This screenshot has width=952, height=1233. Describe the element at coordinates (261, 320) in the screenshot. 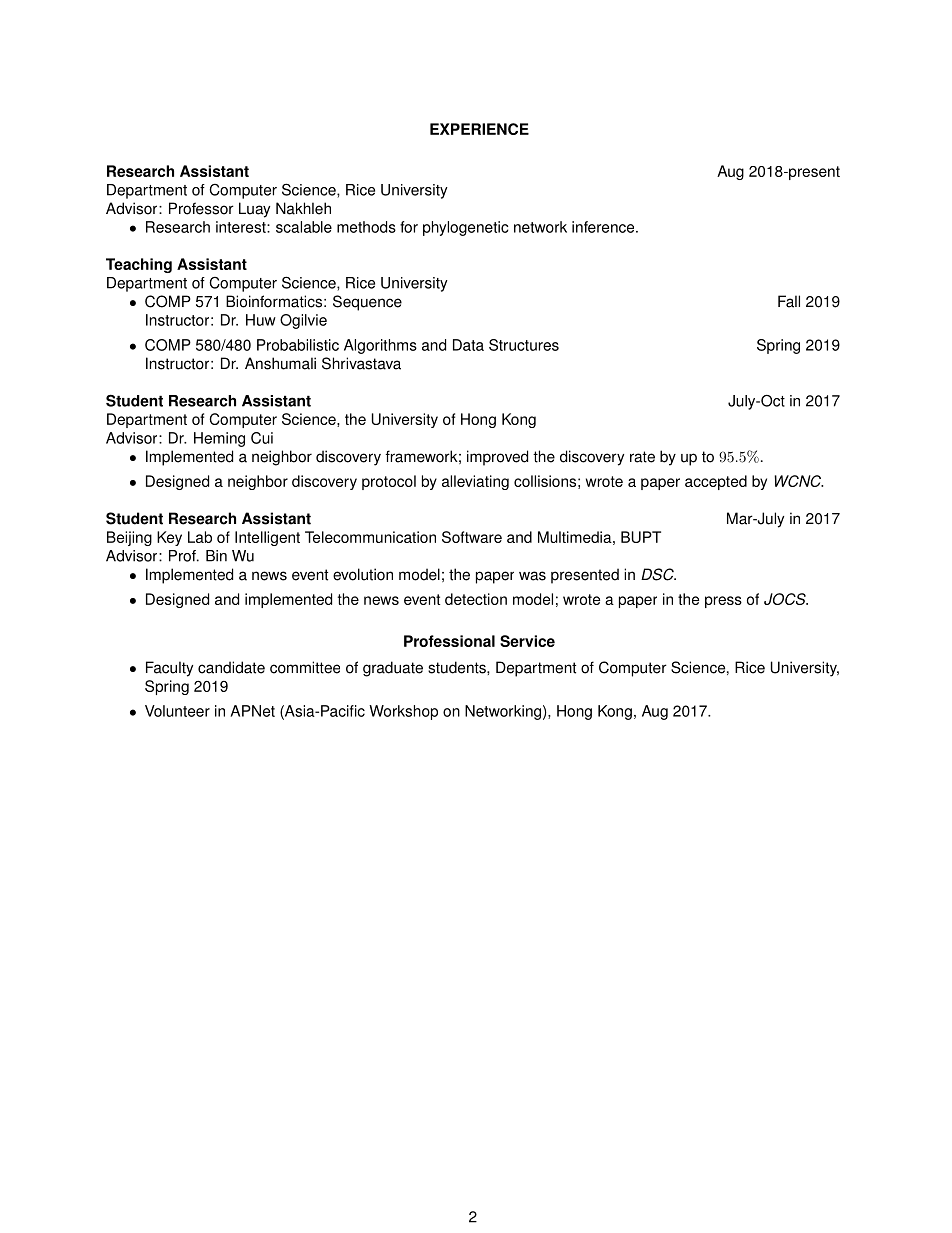

I see `Huw` at that location.
